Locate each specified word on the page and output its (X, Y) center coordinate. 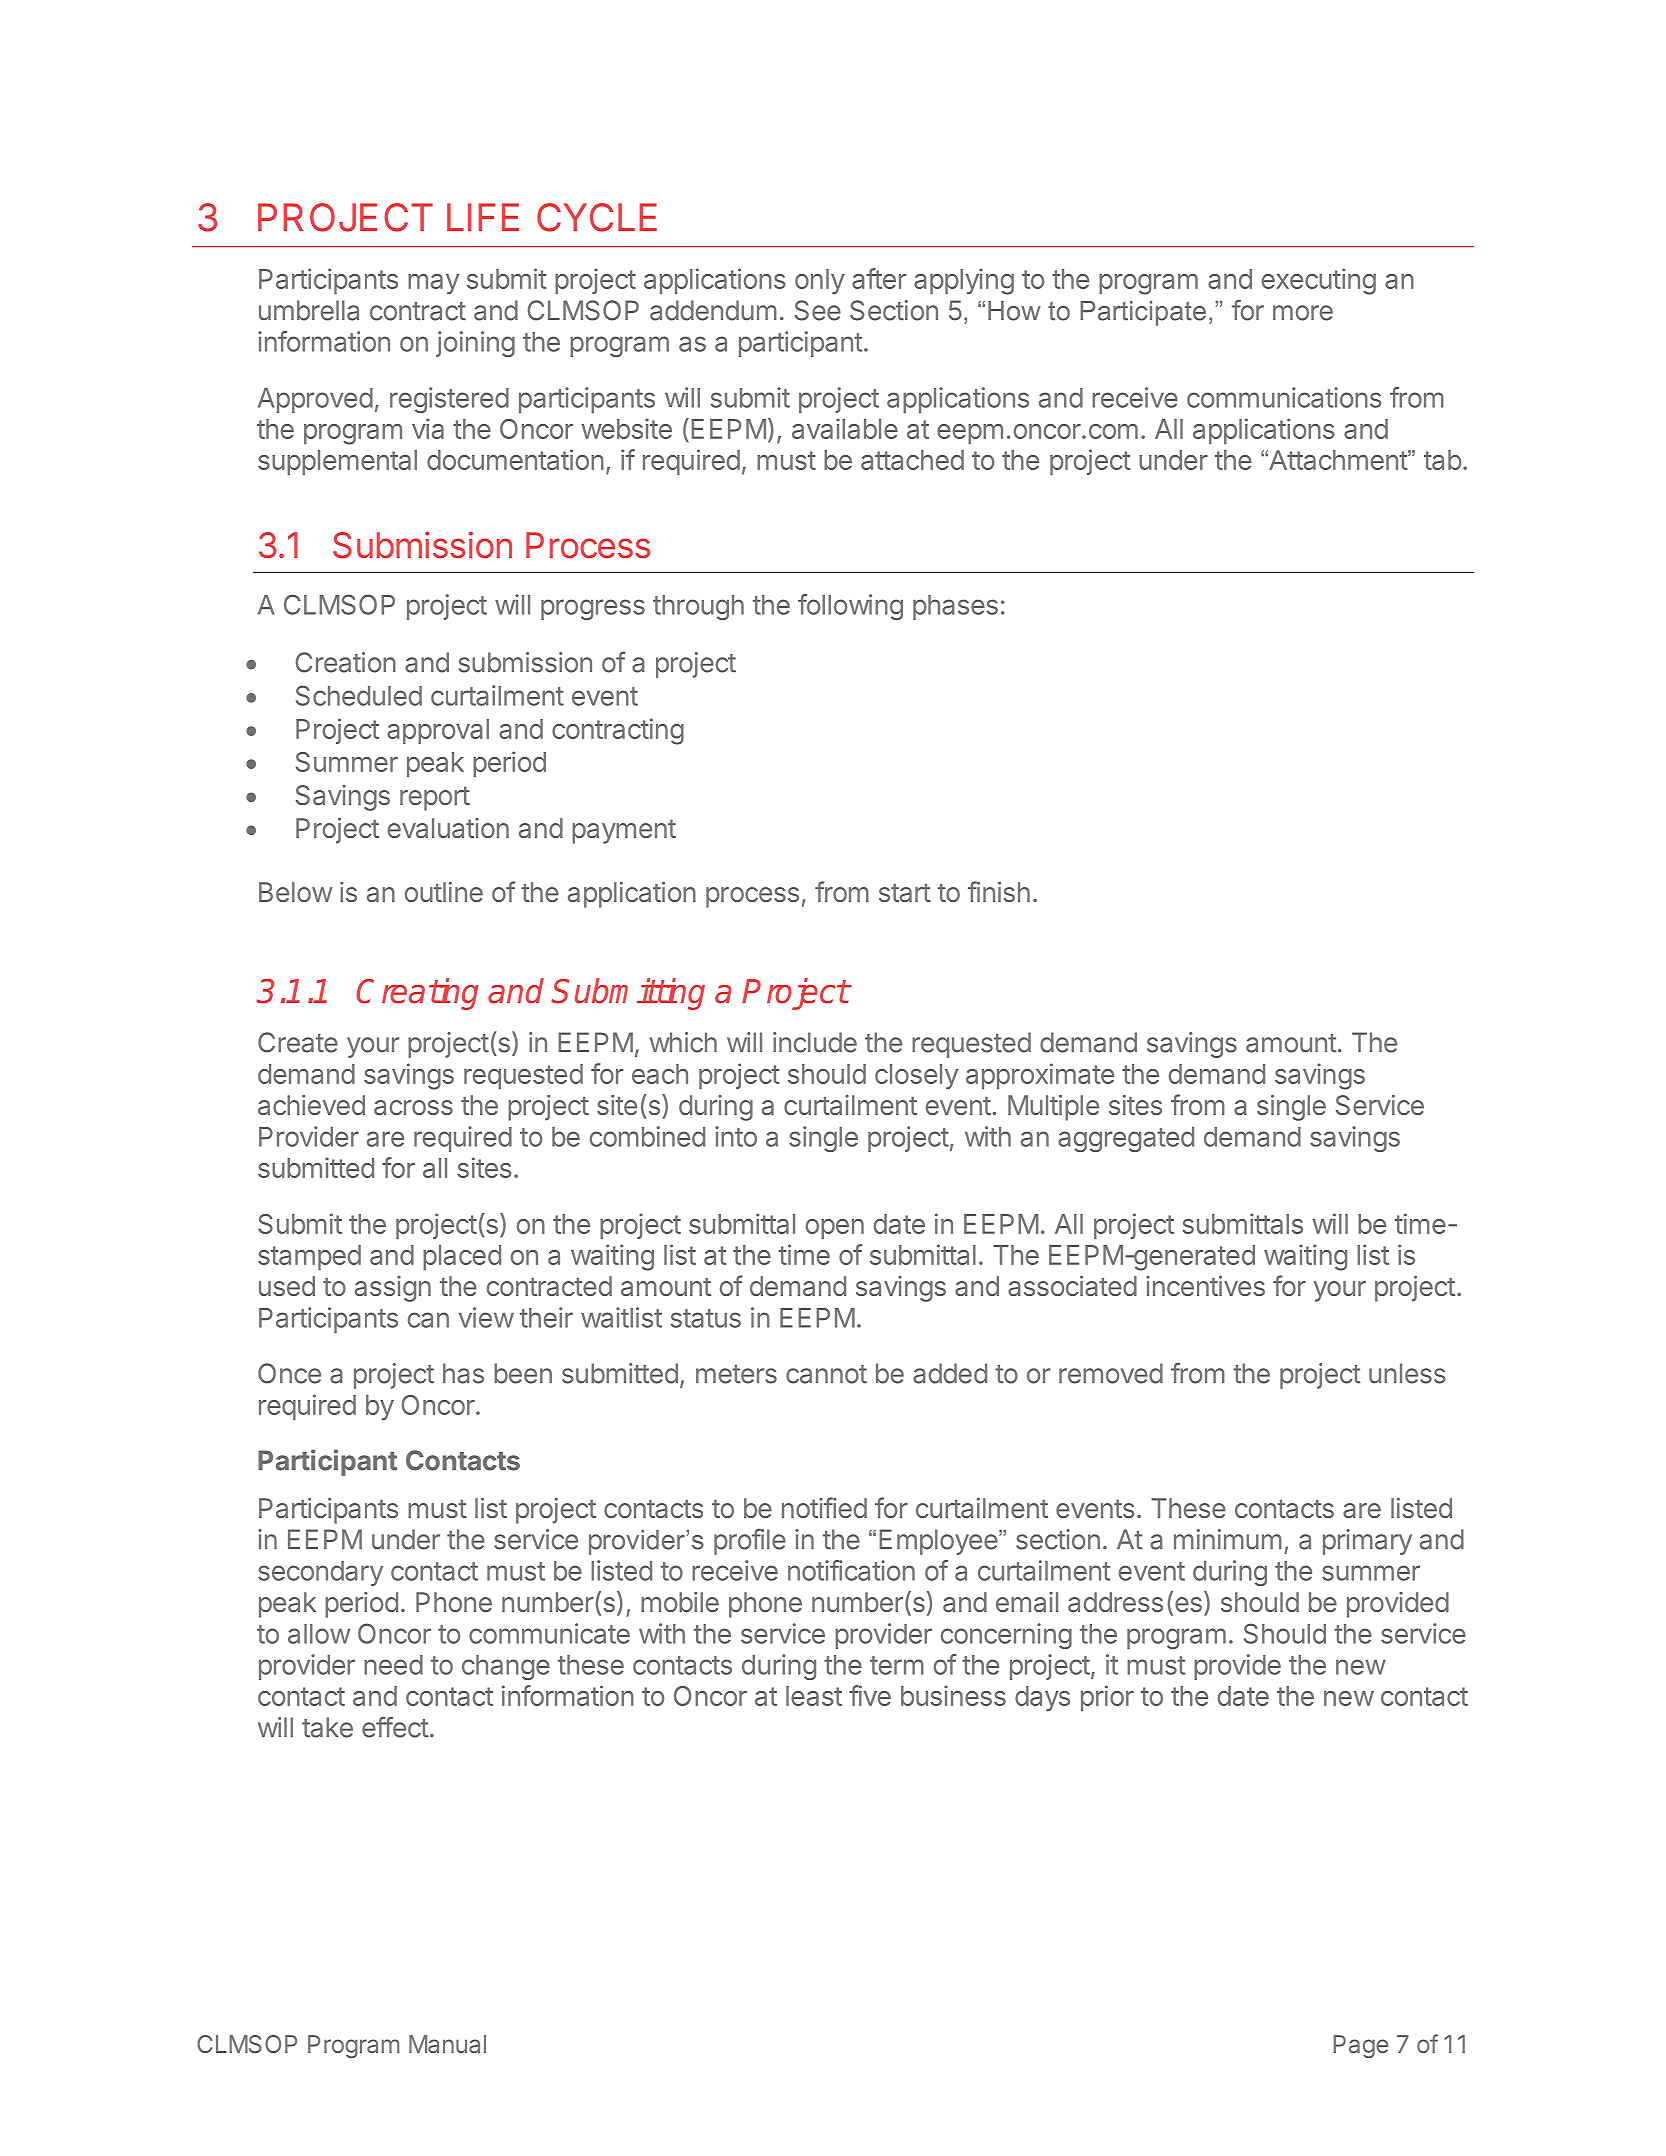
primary (1367, 1542)
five (870, 1695)
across (413, 1107)
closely (916, 1077)
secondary (320, 1573)
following (850, 607)
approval (438, 731)
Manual (447, 2044)
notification (851, 1570)
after (879, 278)
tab (1443, 460)
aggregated (1126, 1139)
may (433, 284)
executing (1319, 281)
